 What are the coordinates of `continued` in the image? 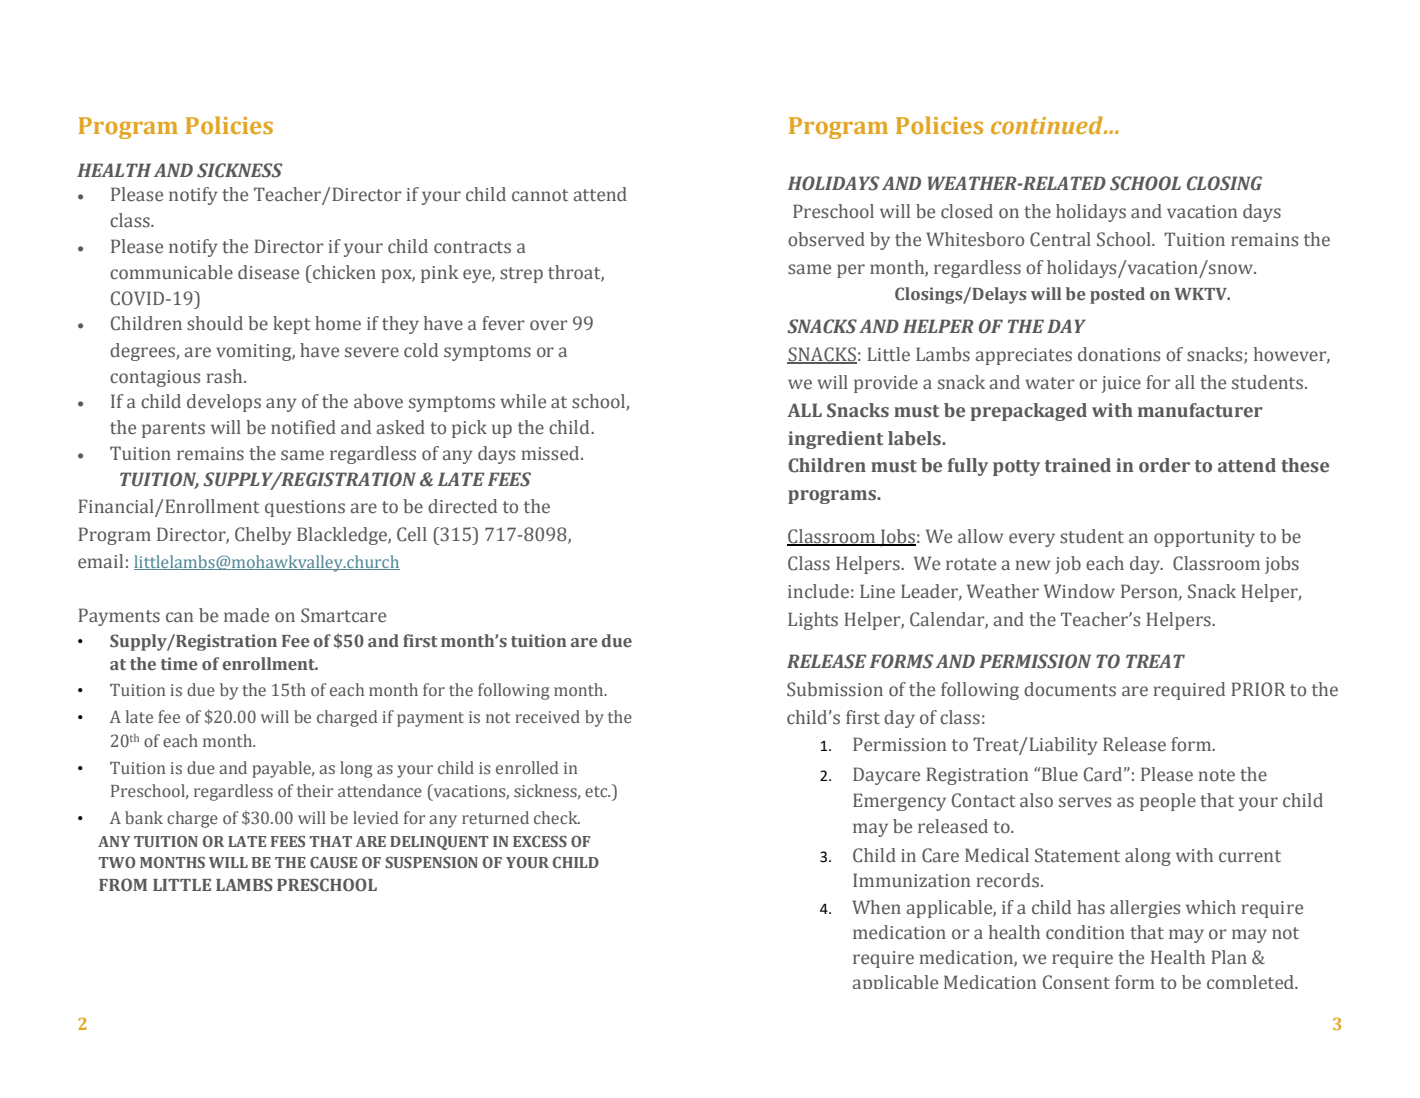 It's located at (1048, 125).
